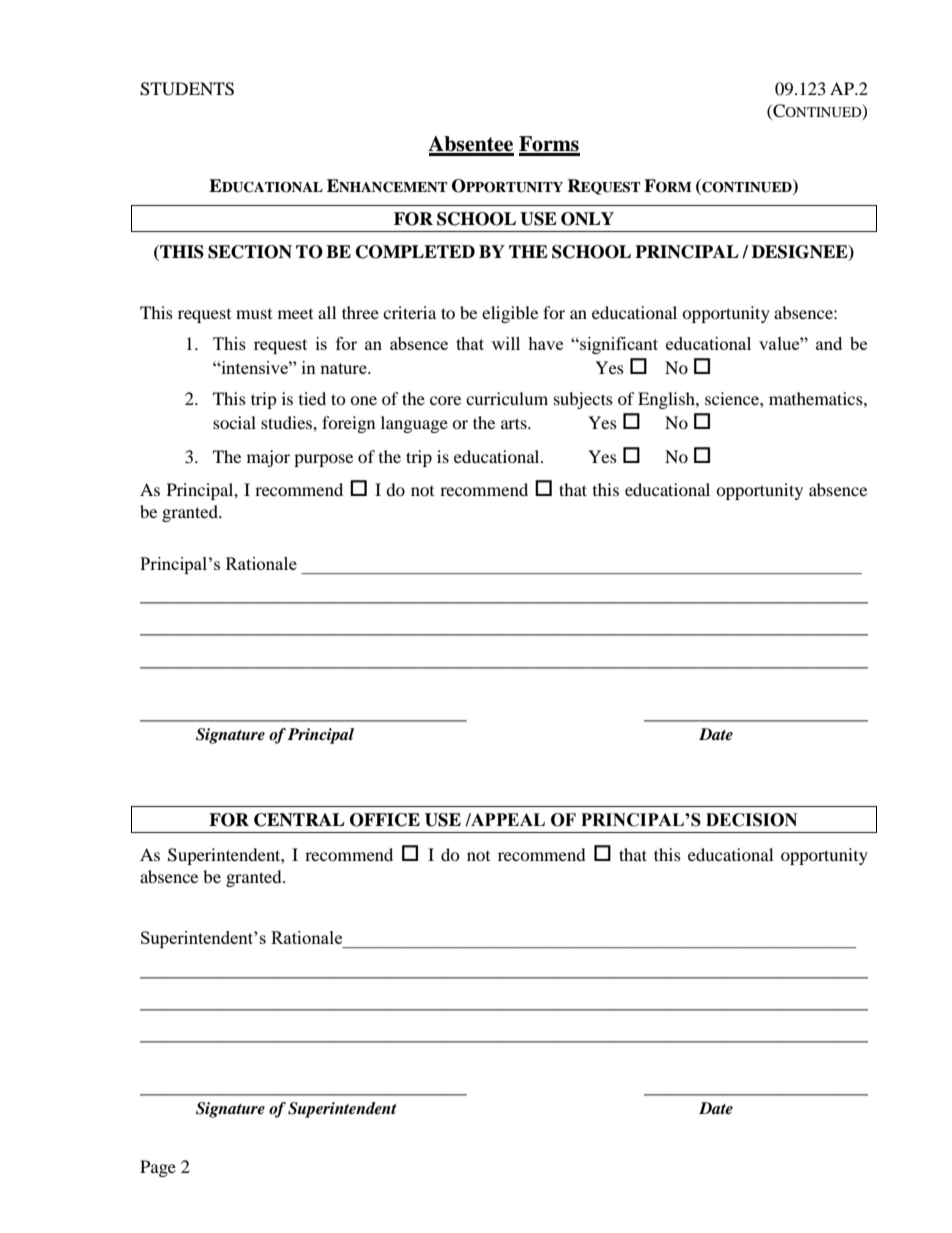 This screenshot has width=952, height=1233. What do you see at coordinates (268, 458) in the screenshot?
I see `major` at bounding box center [268, 458].
